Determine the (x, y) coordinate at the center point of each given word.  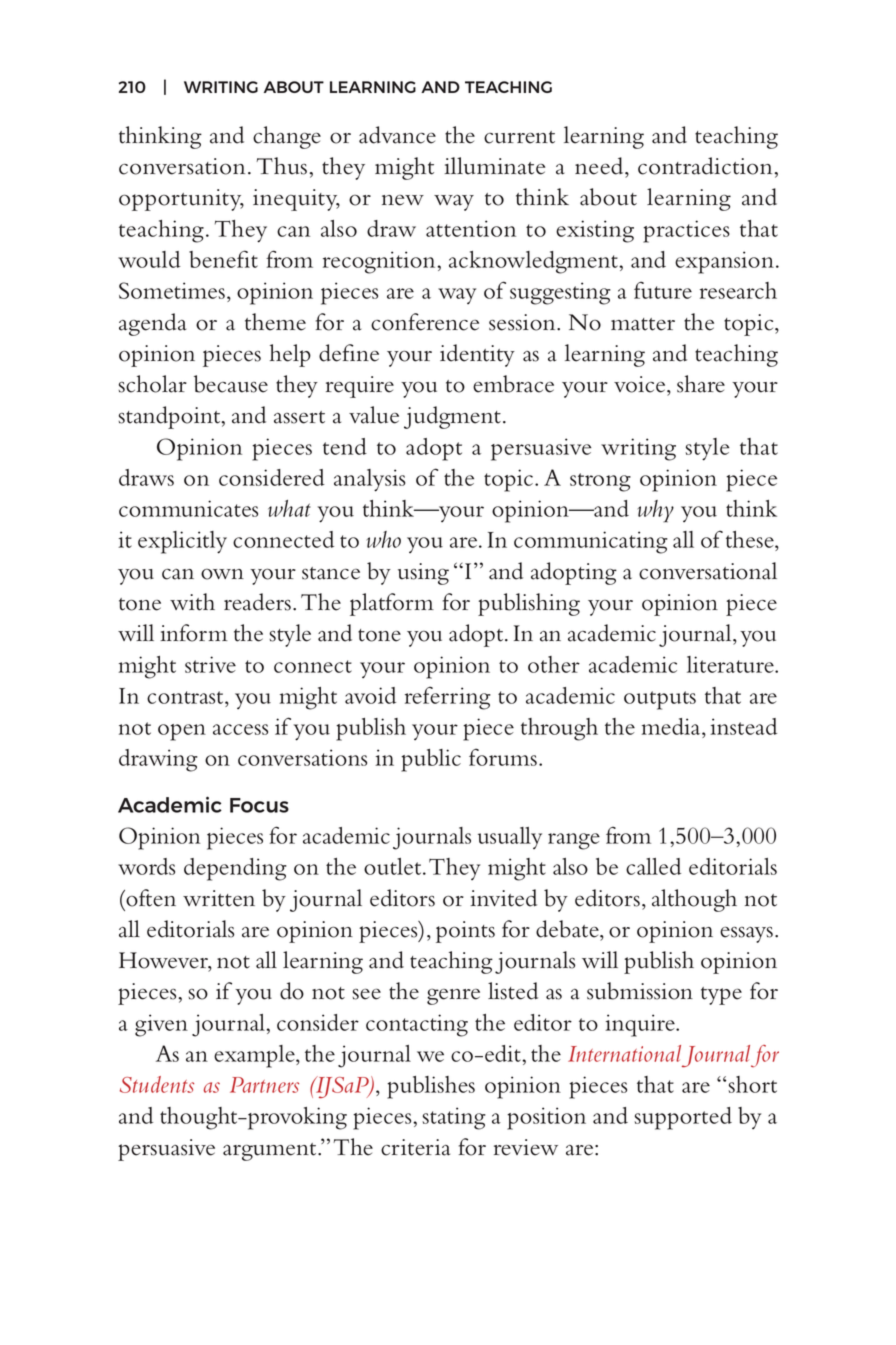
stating (454, 1118)
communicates (188, 508)
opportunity (181, 200)
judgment (452, 417)
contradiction (706, 166)
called (653, 866)
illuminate (494, 166)
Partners (264, 1085)
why (656, 511)
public (431, 760)
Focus (259, 805)
